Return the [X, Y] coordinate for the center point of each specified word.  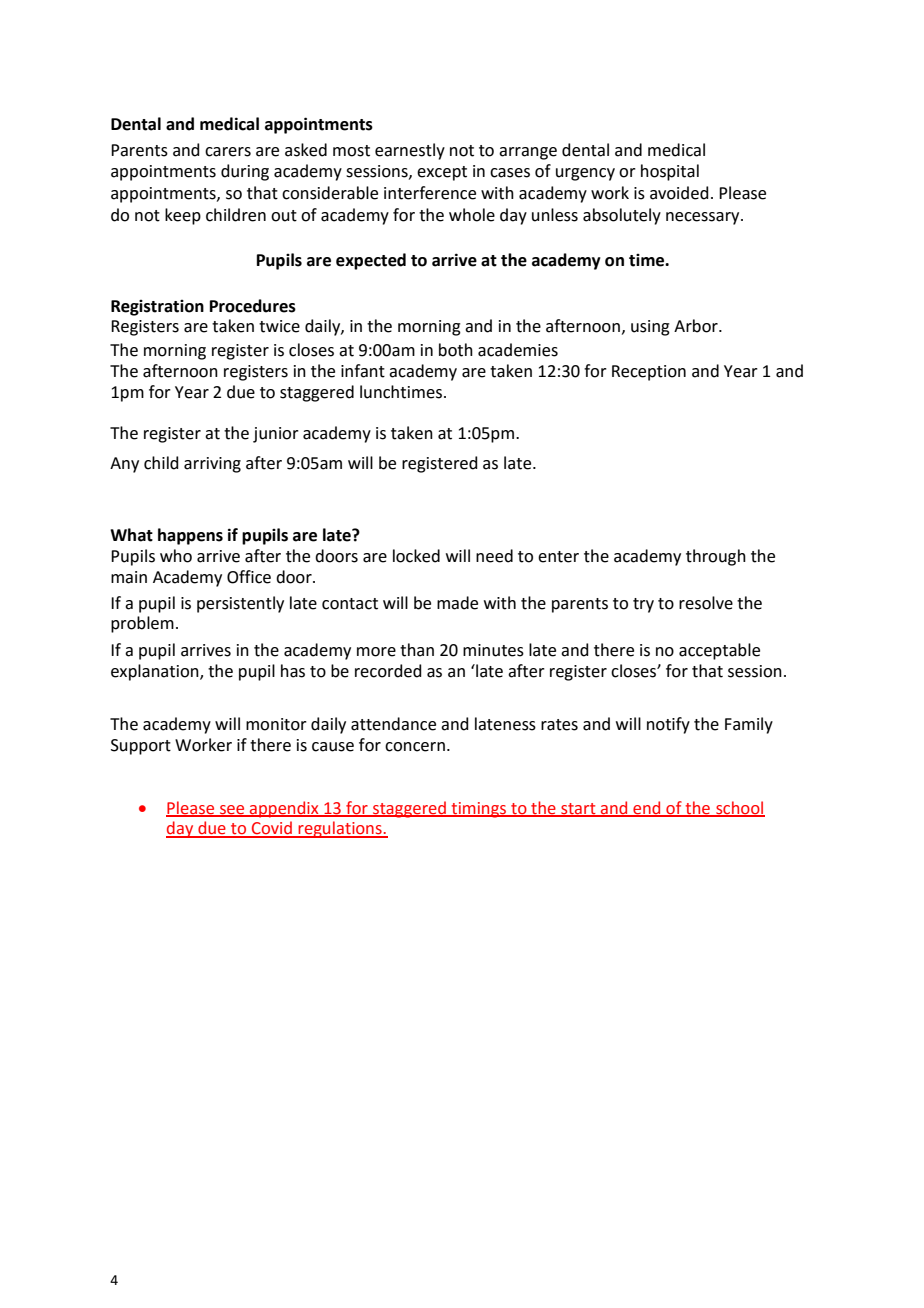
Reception [649, 373]
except [442, 173]
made [457, 603]
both [456, 350]
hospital [670, 172]
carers [228, 152]
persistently [240, 604]
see [232, 810]
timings [479, 810]
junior [276, 435]
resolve [706, 603]
